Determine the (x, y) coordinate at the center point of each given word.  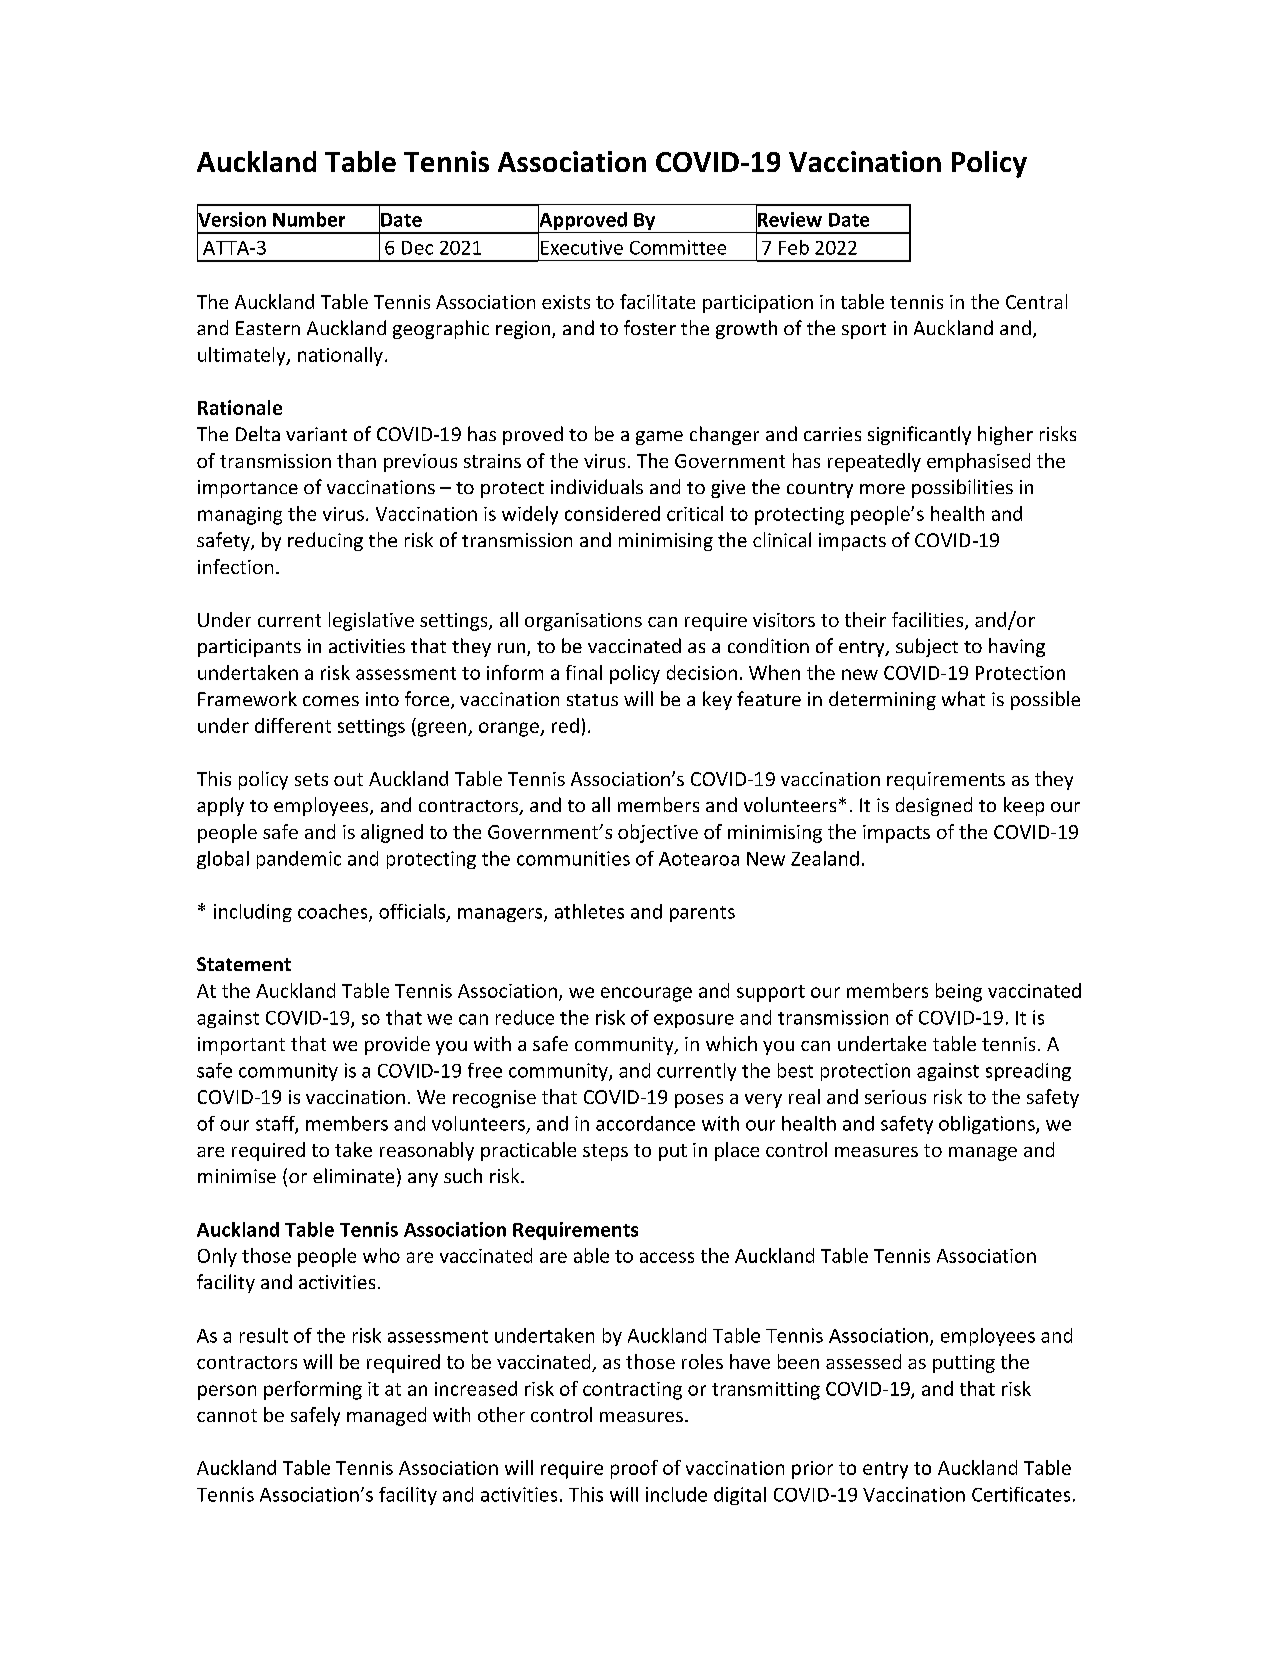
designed (934, 806)
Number (309, 219)
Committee (678, 247)
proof (634, 1469)
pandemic (299, 860)
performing (313, 1390)
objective (658, 833)
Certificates (1021, 1494)
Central (1036, 301)
